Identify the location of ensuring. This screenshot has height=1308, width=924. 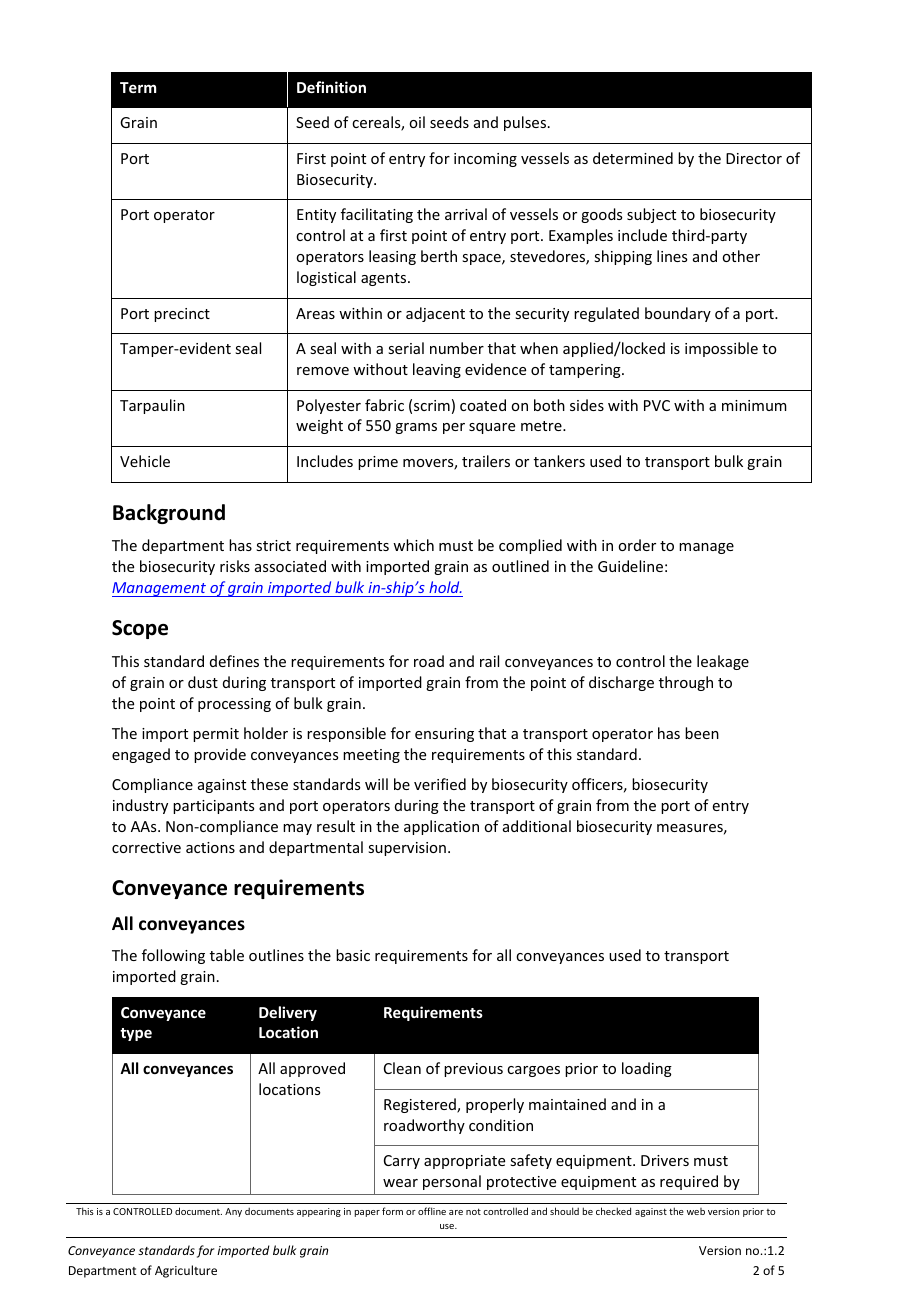
(444, 735).
